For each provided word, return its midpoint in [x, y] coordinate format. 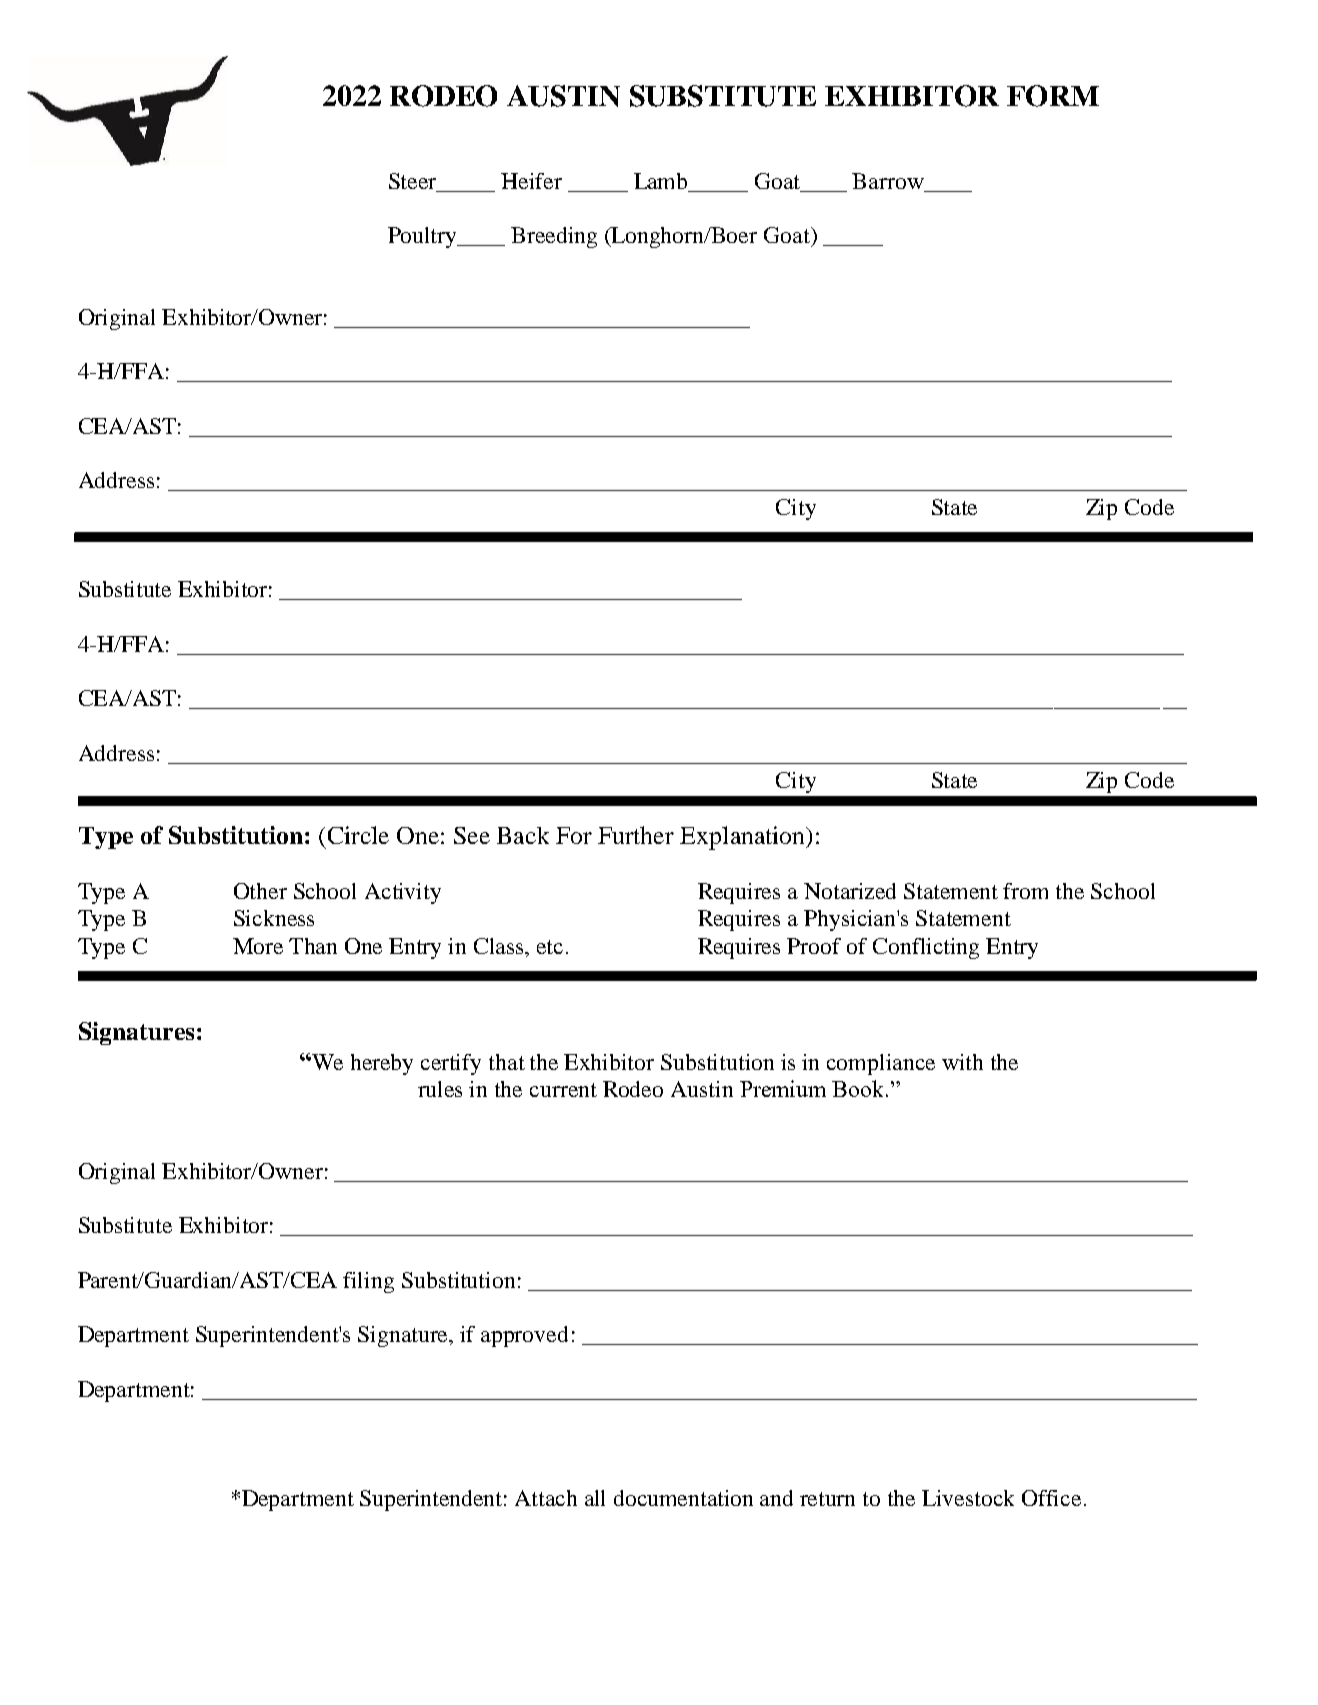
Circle [358, 835]
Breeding [554, 237]
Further [636, 835]
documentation [683, 1498]
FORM [1053, 96]
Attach [546, 1498]
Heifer [531, 181]
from [1025, 891]
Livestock [968, 1498]
